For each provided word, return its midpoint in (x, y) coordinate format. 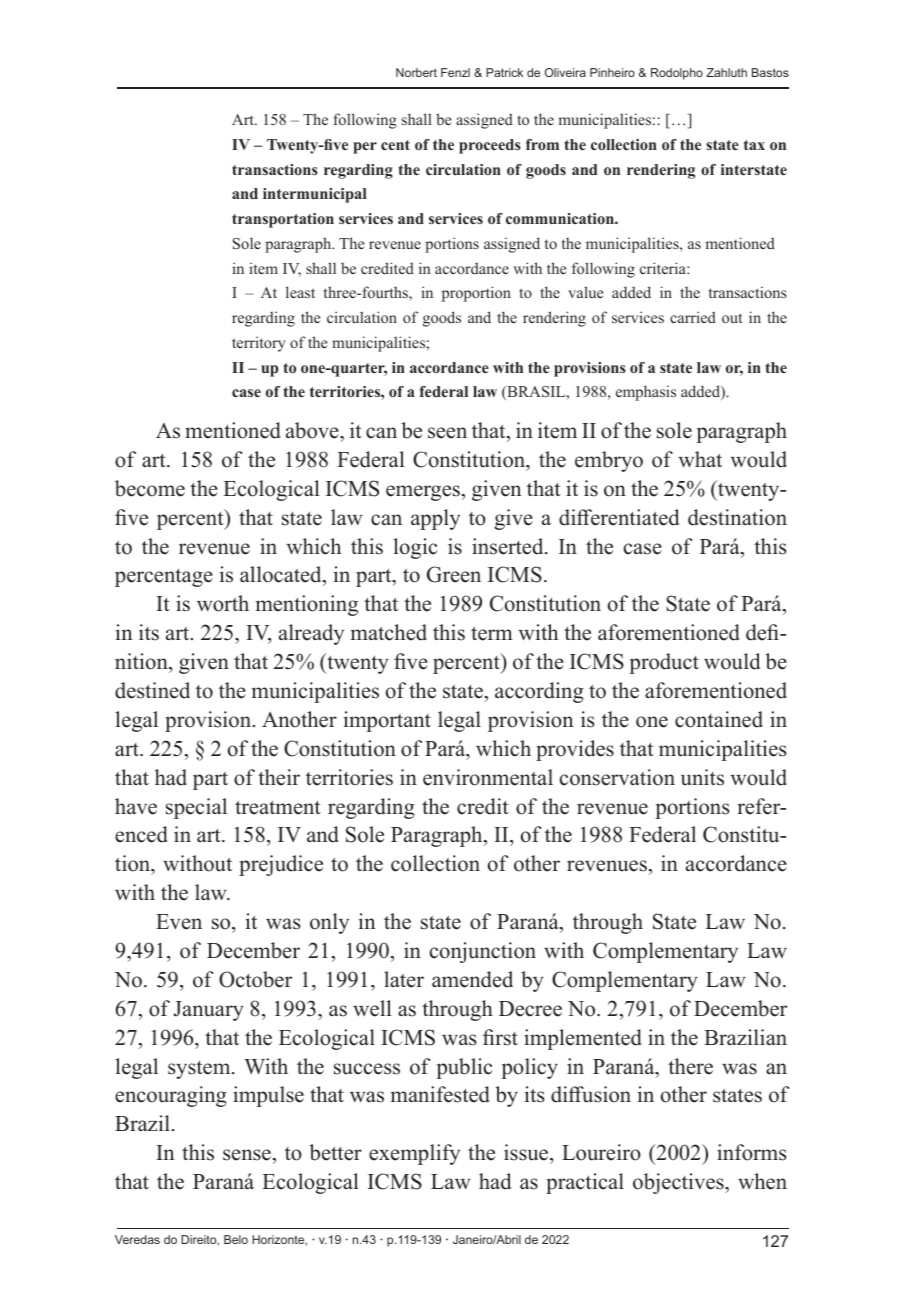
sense (247, 1155)
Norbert (416, 72)
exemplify (414, 1154)
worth (223, 603)
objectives (679, 1183)
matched (389, 632)
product (664, 663)
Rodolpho (677, 74)
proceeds (490, 146)
